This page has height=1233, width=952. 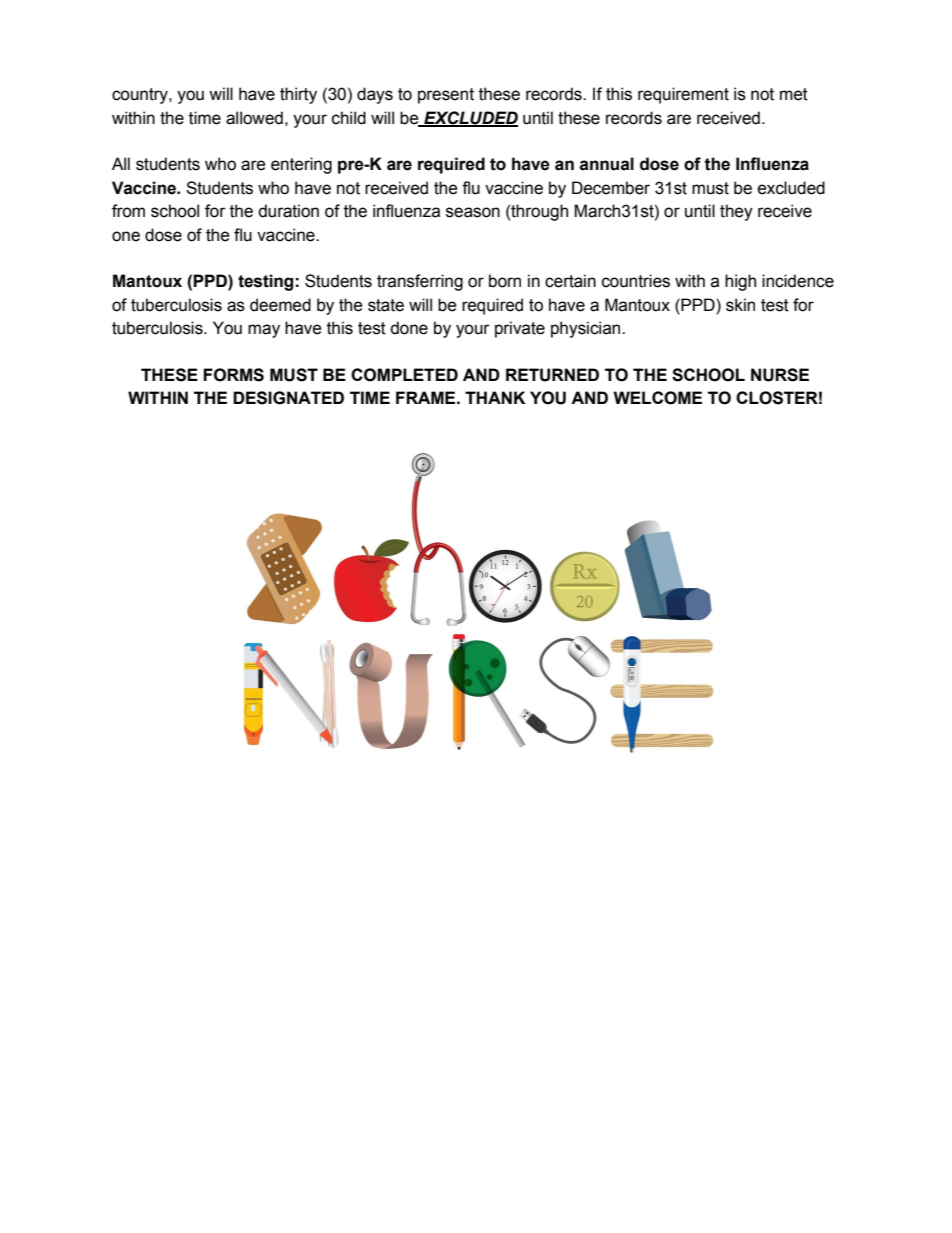 I want to click on requirement, so click(x=683, y=95).
